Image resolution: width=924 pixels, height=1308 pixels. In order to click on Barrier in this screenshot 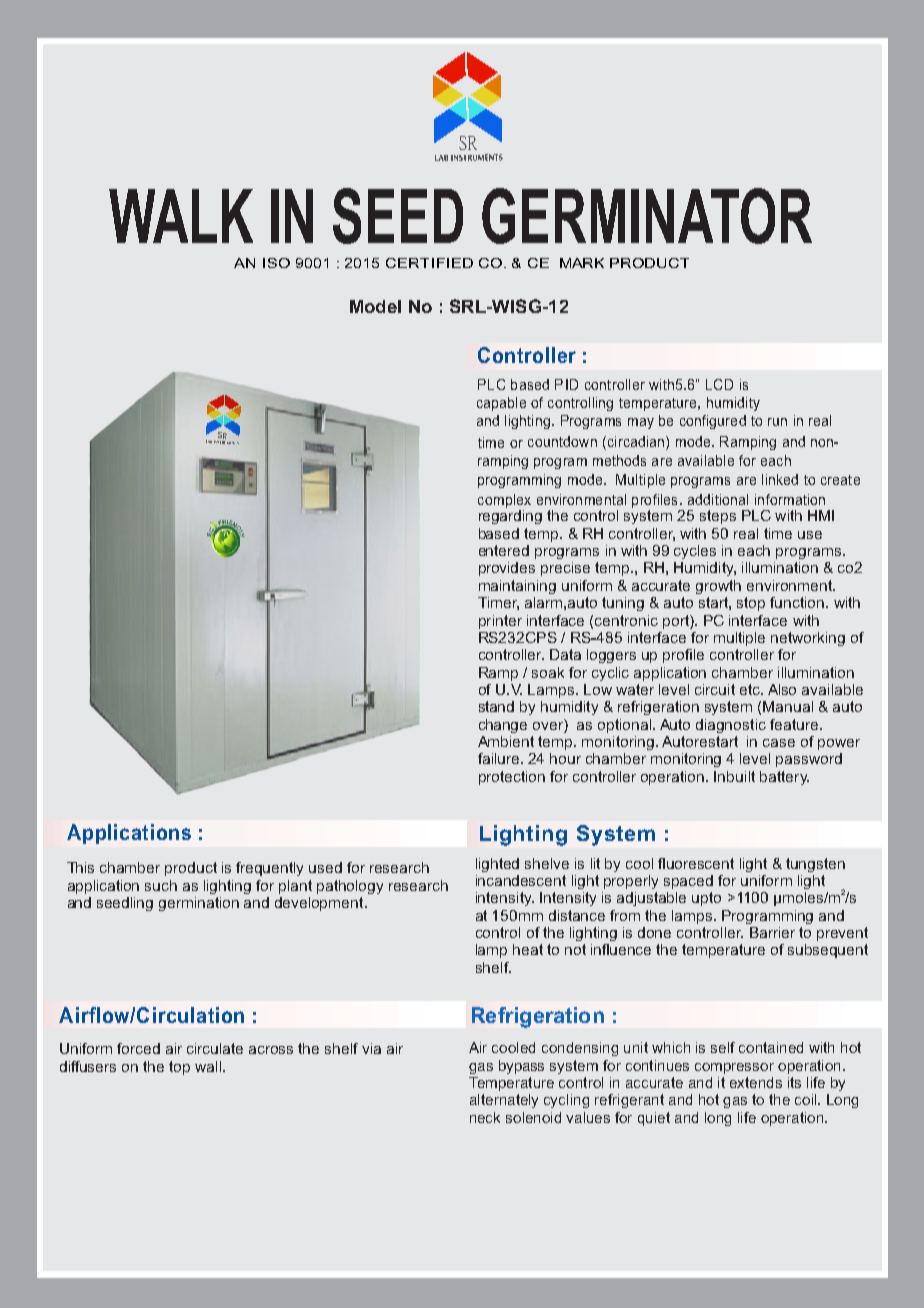, I will do `click(772, 932)`.
